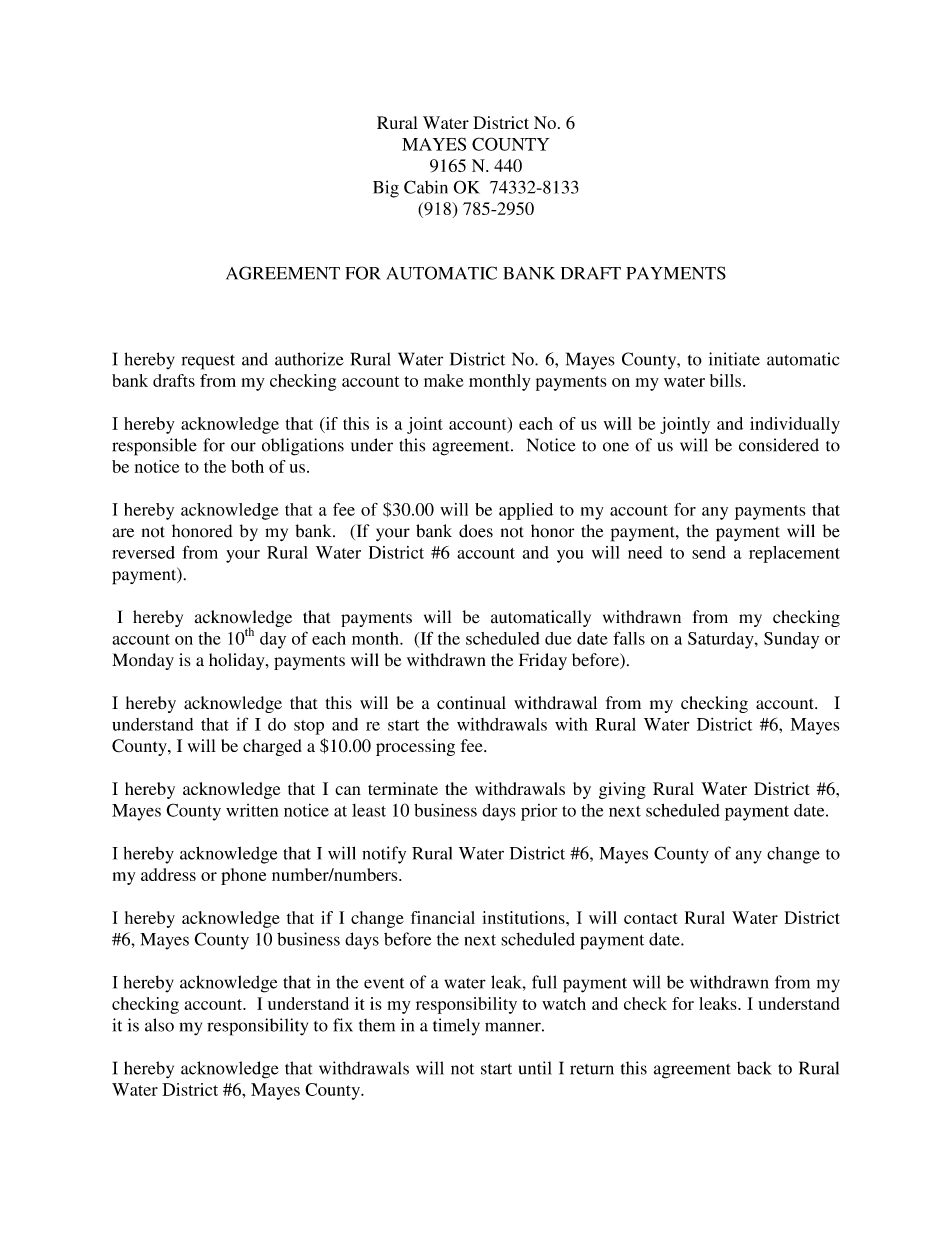  What do you see at coordinates (238, 661) in the image?
I see `holiday` at bounding box center [238, 661].
